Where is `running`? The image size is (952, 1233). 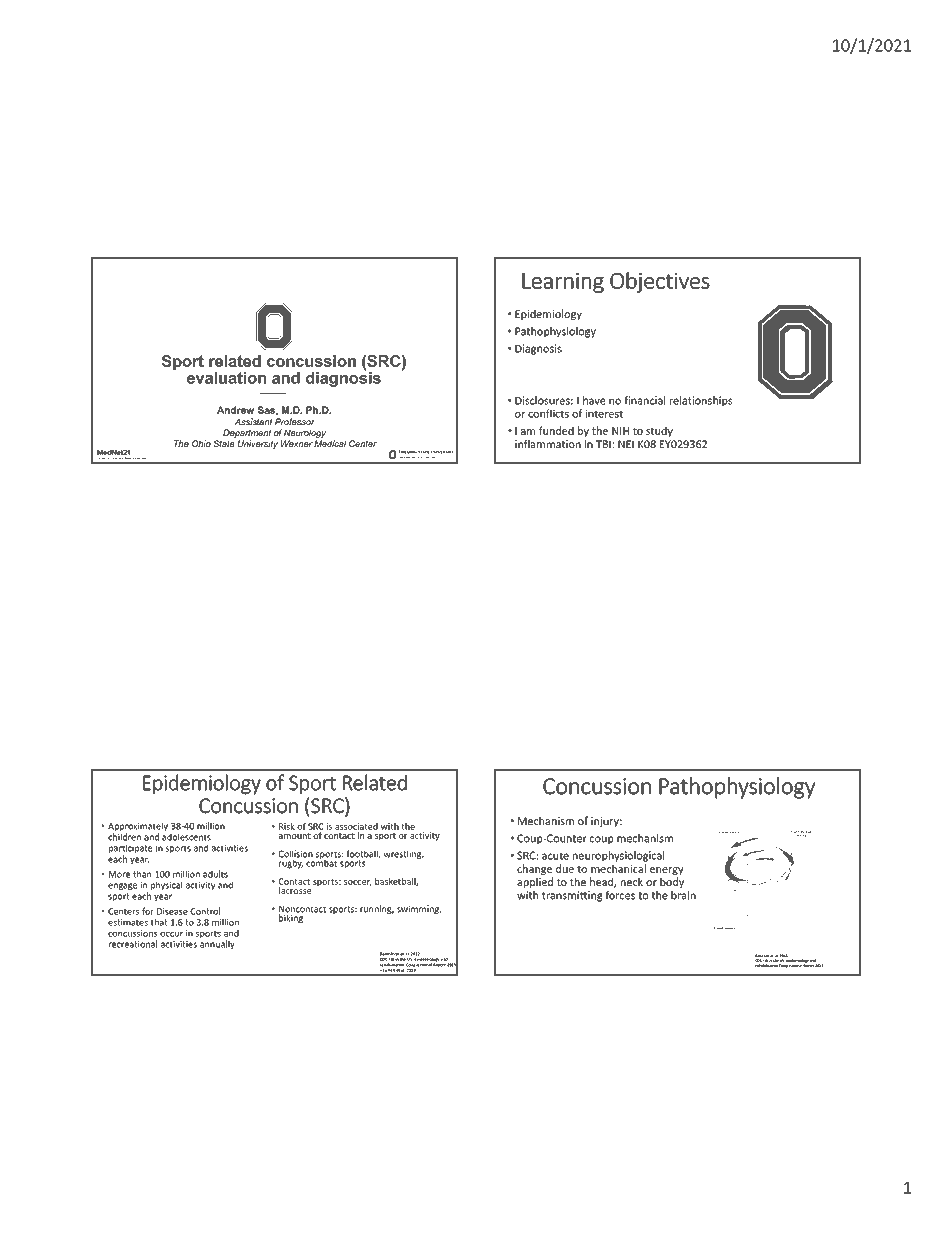
running is located at coordinates (377, 909).
